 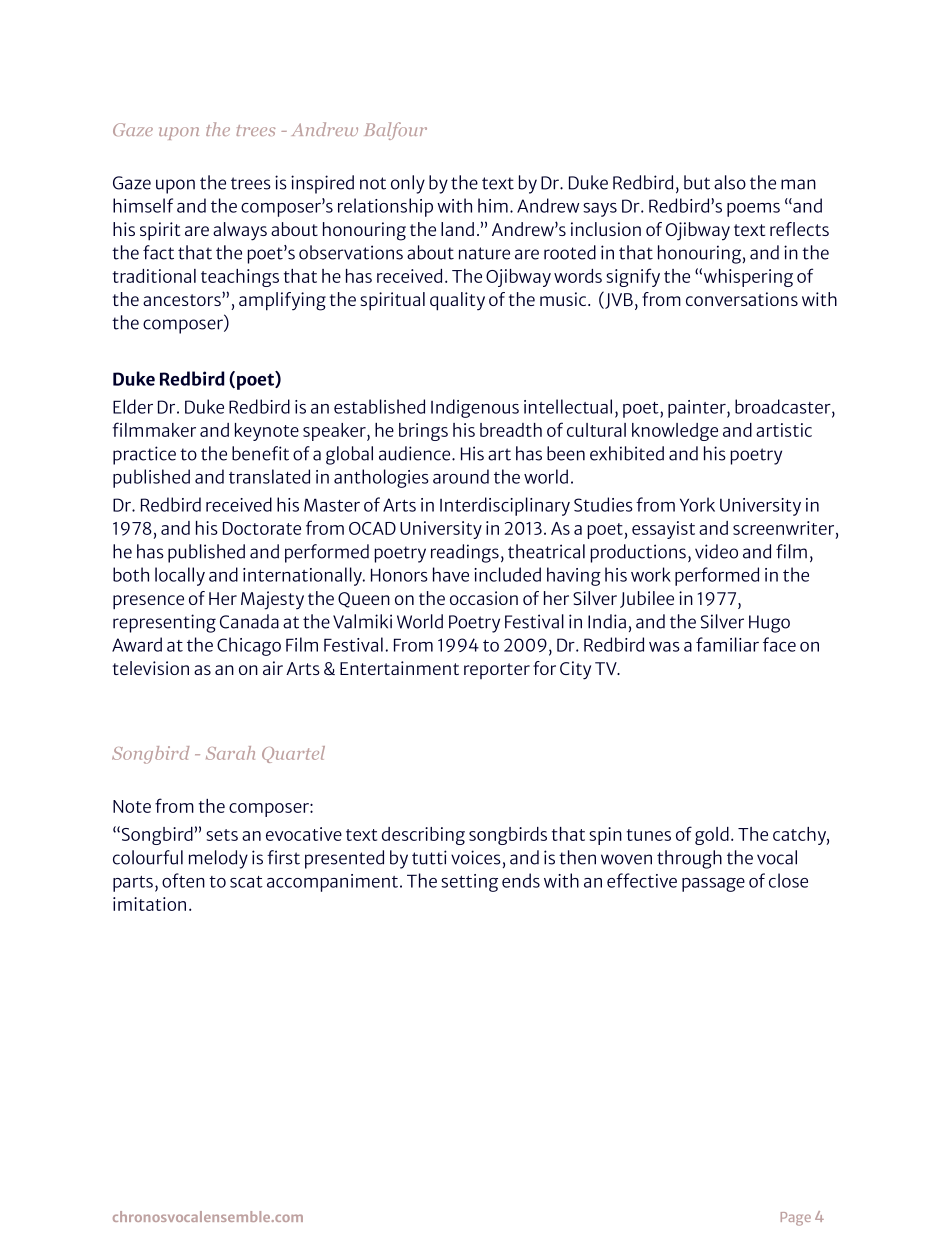 What do you see at coordinates (151, 668) in the screenshot?
I see `television` at bounding box center [151, 668].
